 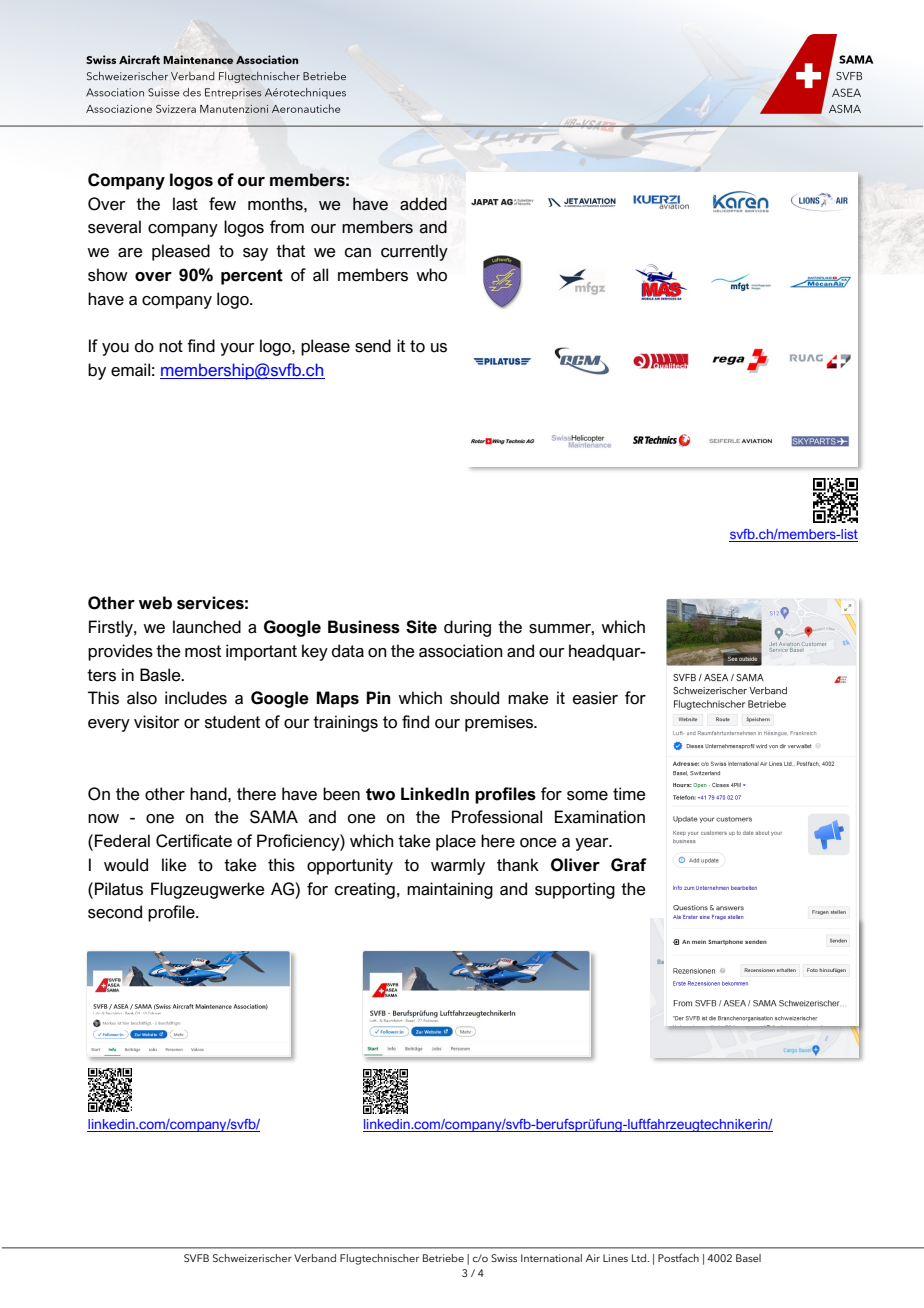 I want to click on last, so click(x=185, y=204).
